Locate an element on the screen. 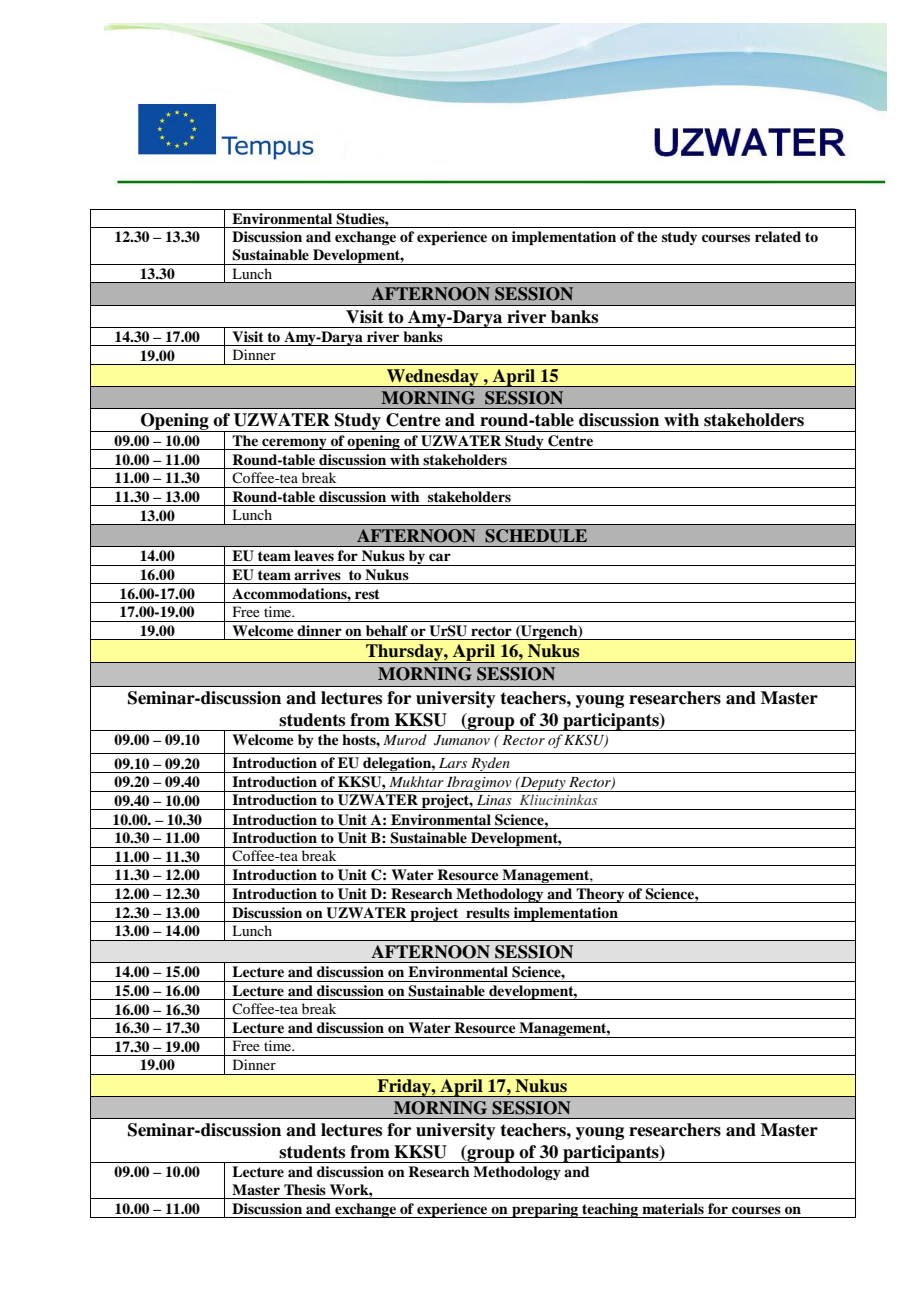 Image resolution: width=924 pixels, height=1308 pixels. SCHEDULE is located at coordinates (536, 536).
